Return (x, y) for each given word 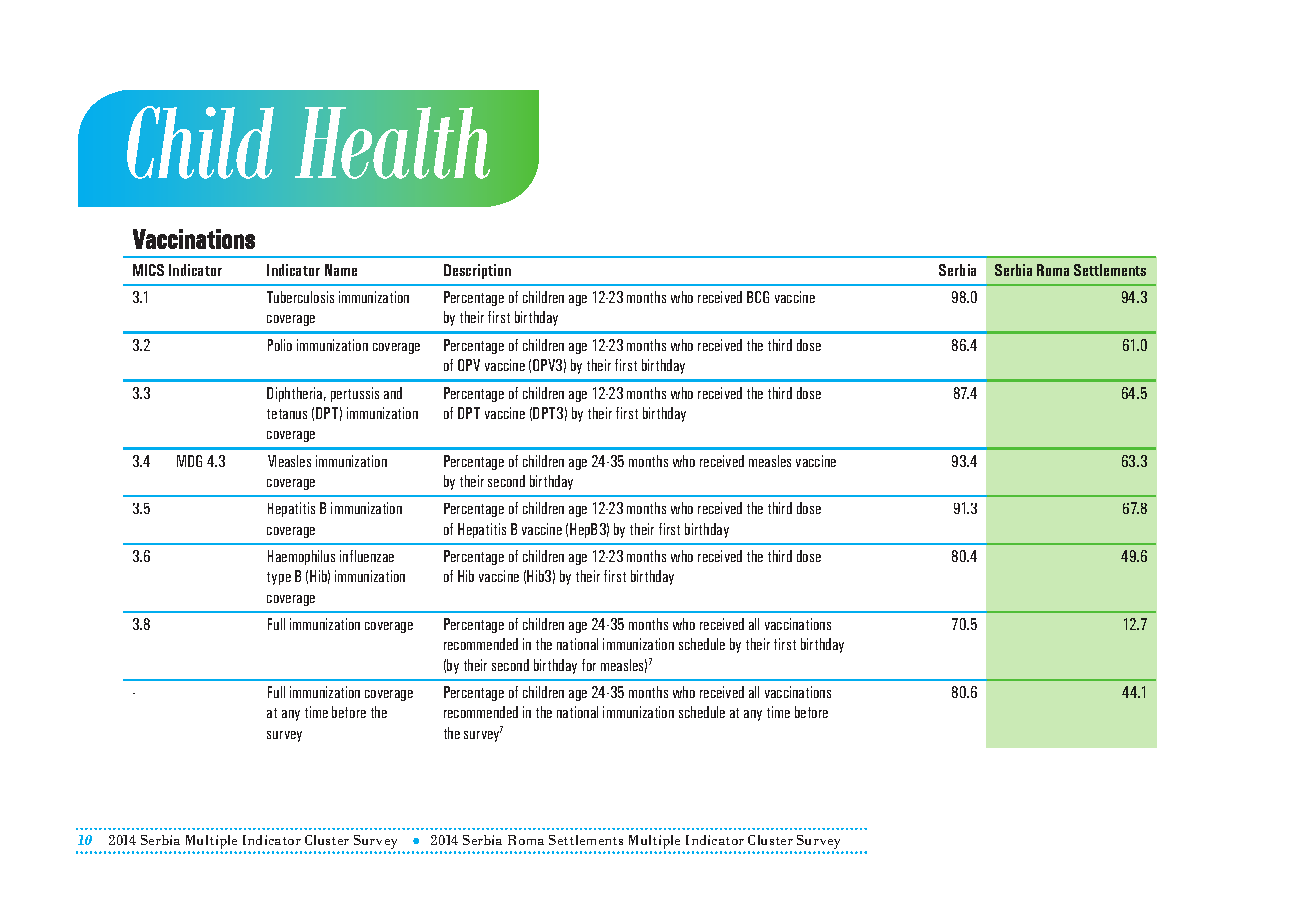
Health (392, 143)
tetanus (287, 414)
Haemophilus (301, 557)
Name (341, 270)
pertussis (355, 394)
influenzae (367, 556)
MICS (148, 270)
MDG (189, 461)
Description (477, 271)
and (393, 393)
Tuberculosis (300, 297)
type (279, 578)
